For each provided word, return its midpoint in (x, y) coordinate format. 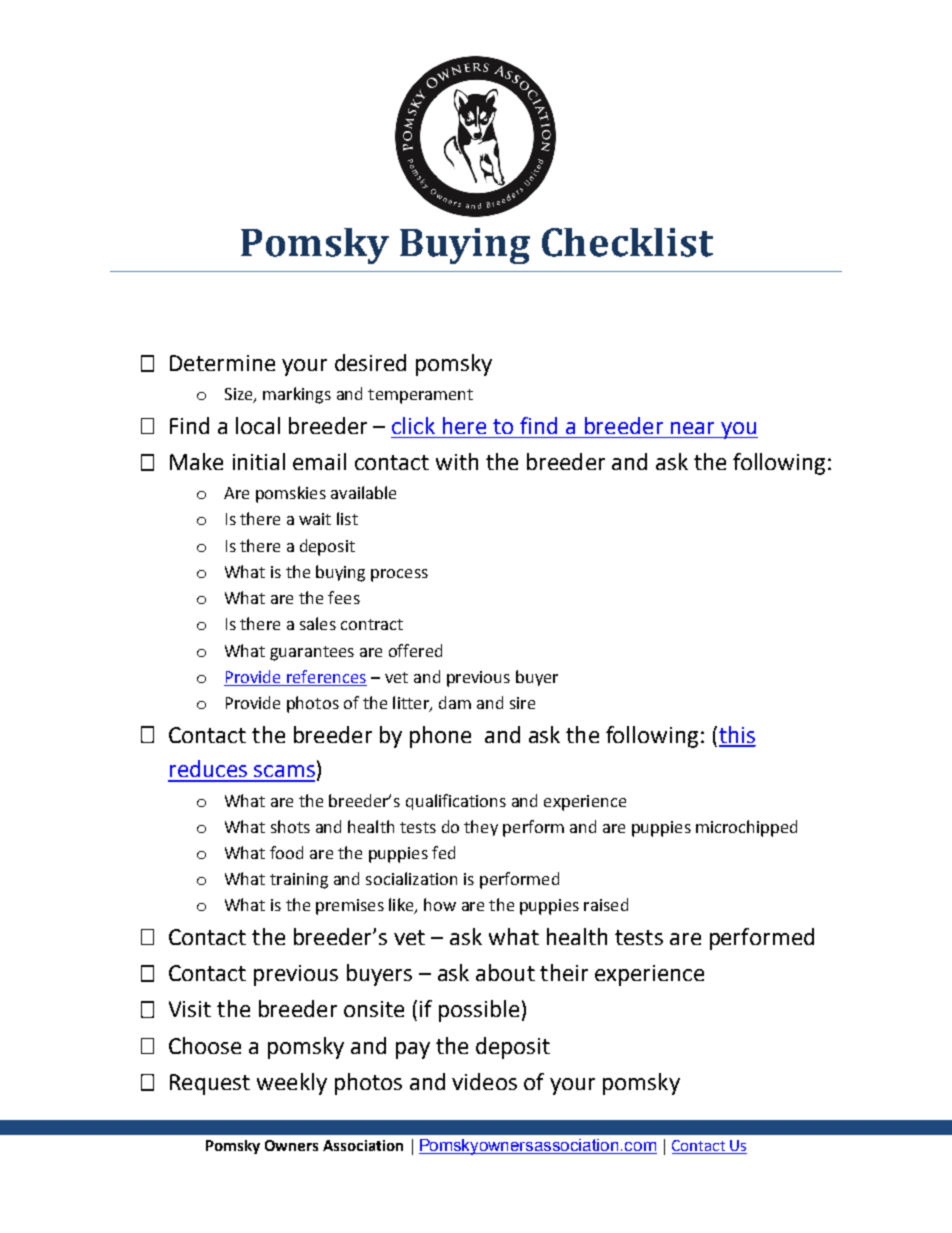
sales (318, 623)
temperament (420, 396)
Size (240, 395)
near (692, 428)
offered (415, 650)
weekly (292, 1084)
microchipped (746, 828)
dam (455, 702)
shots (290, 826)
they (481, 828)
